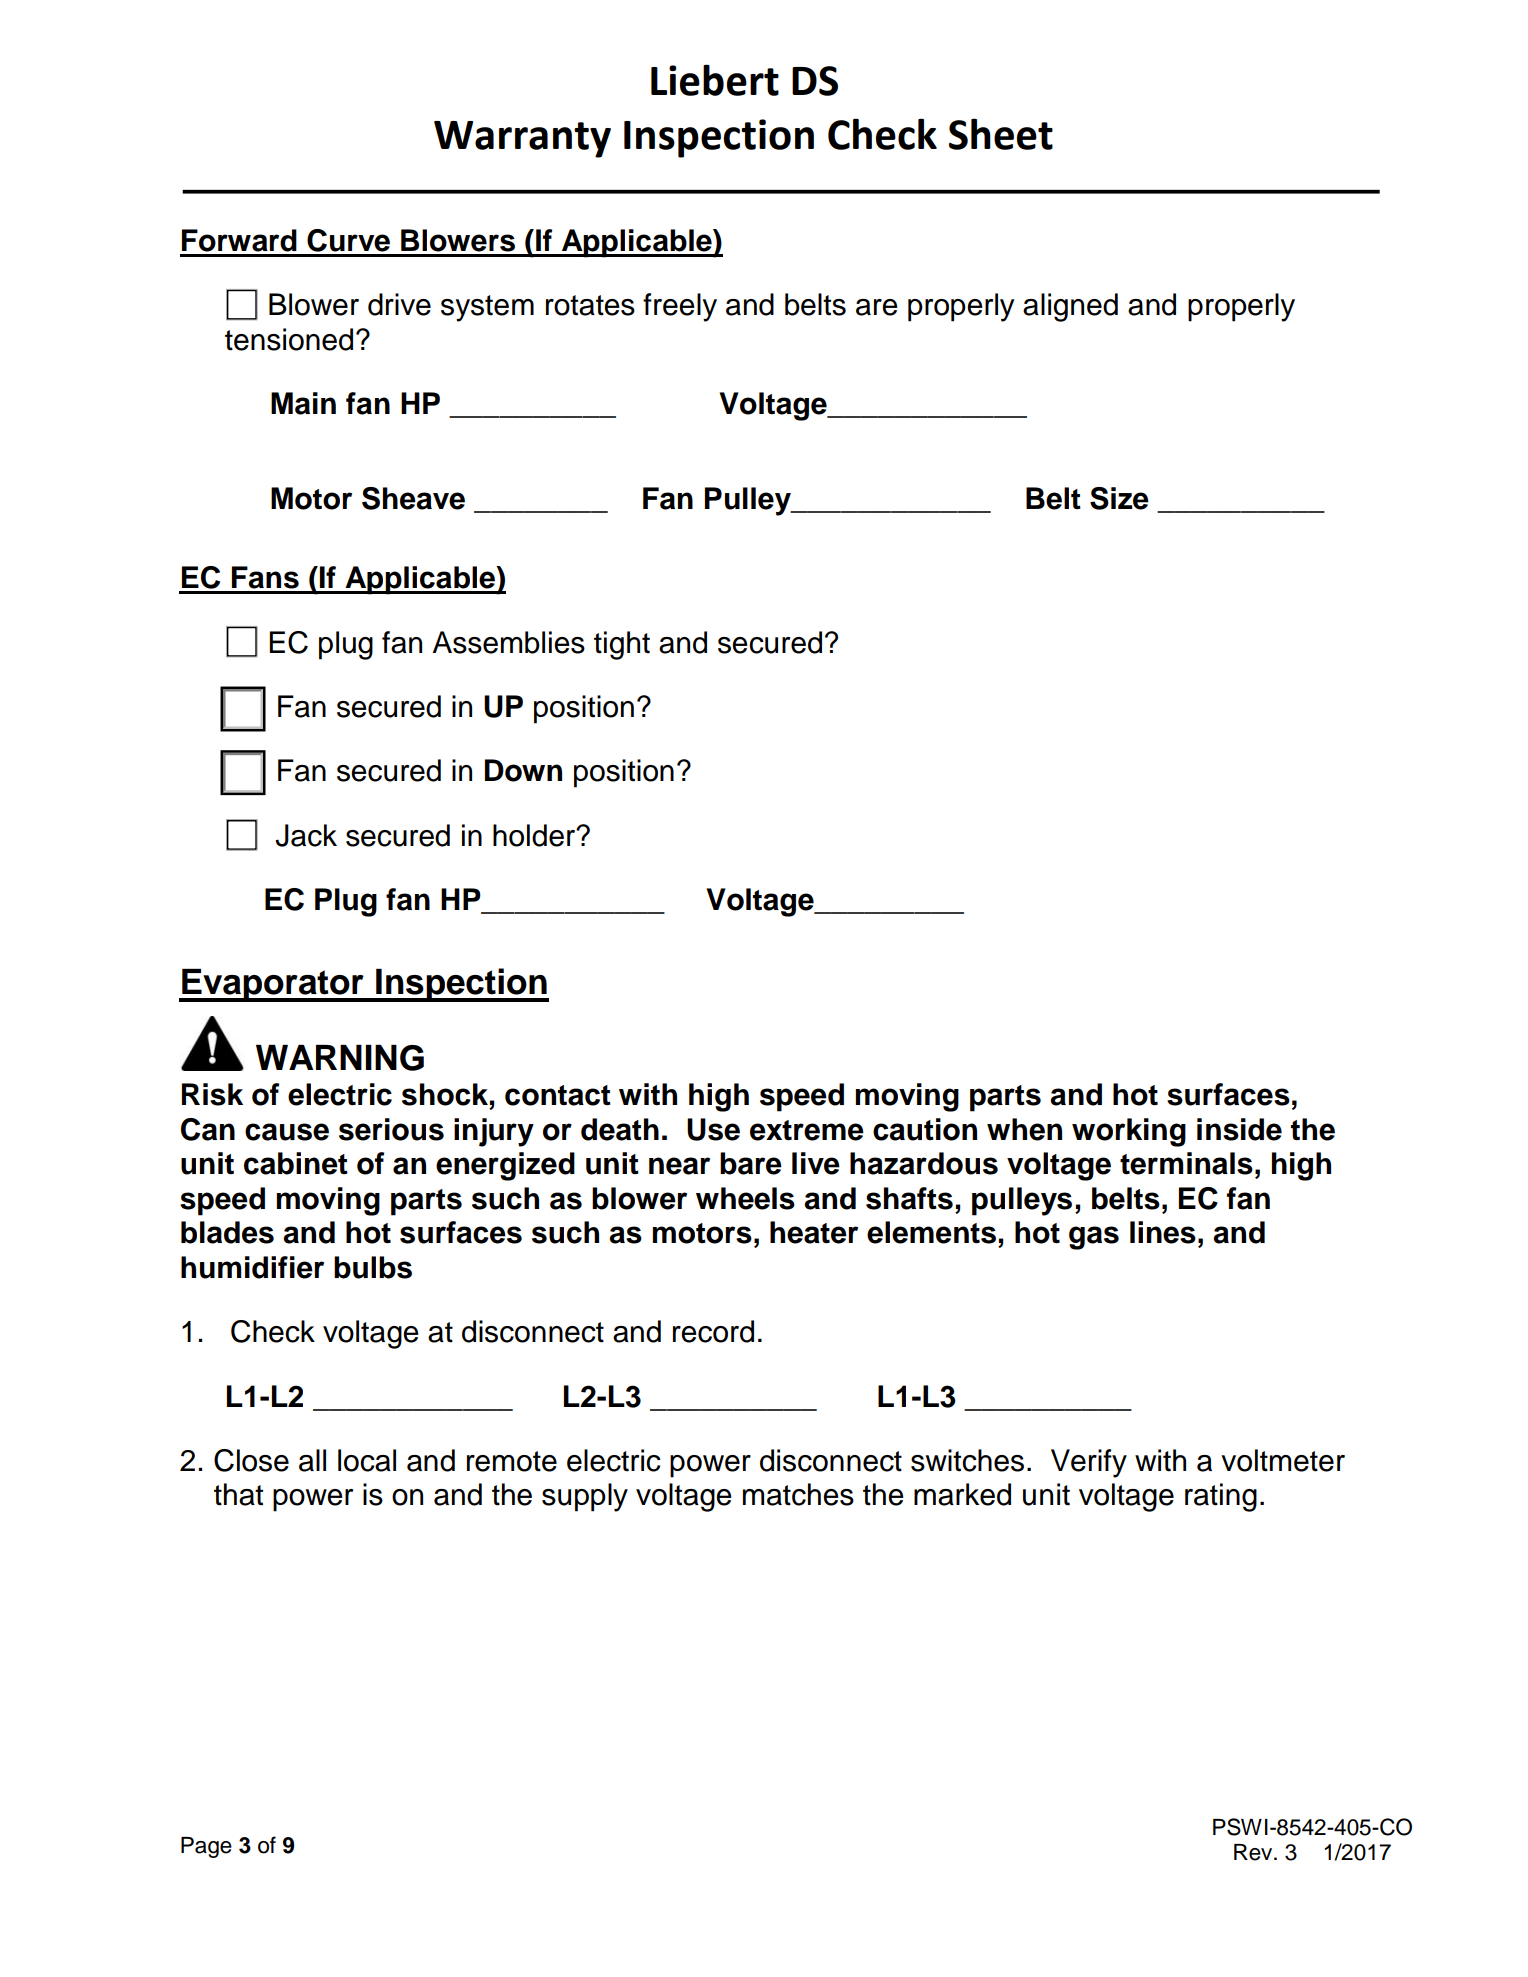 This screenshot has width=1528, height=1977. Describe the element at coordinates (622, 645) in the screenshot. I see `tight` at that location.
